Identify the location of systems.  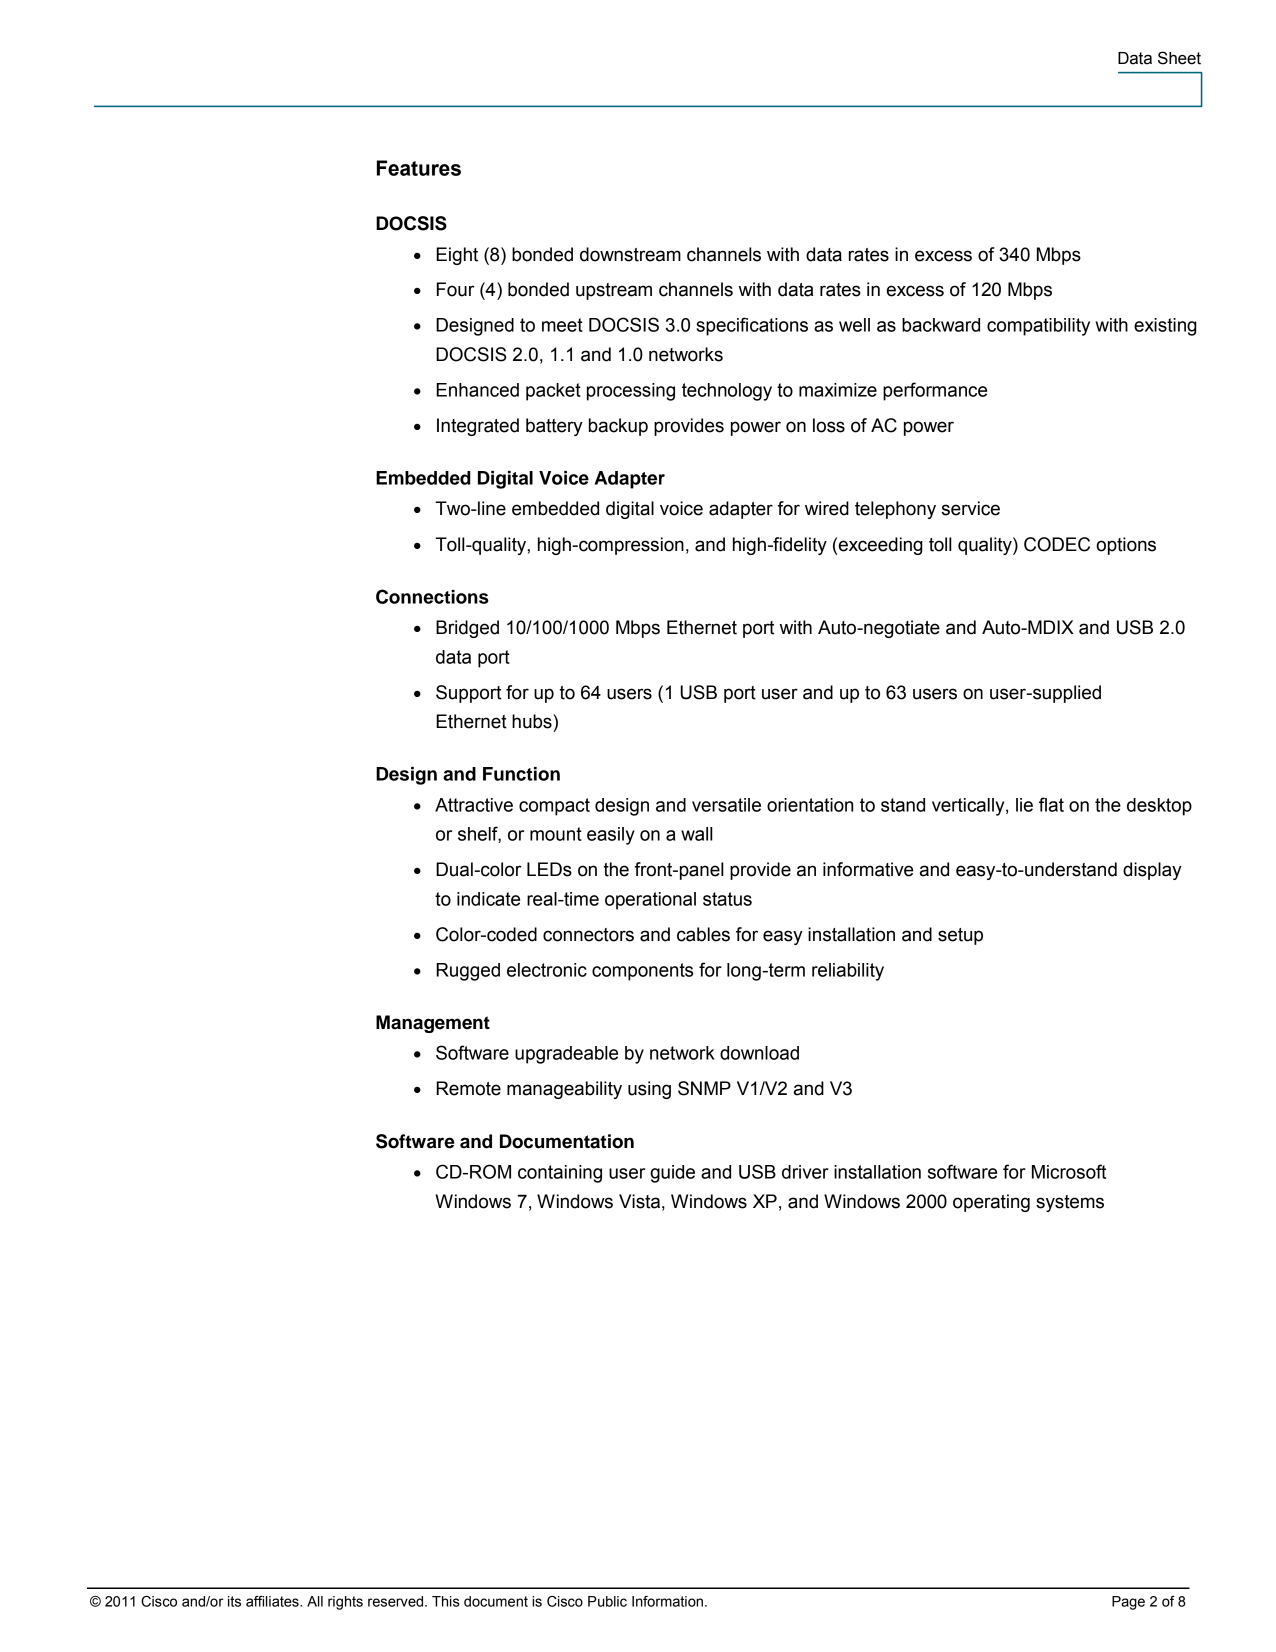
(1070, 1203).
